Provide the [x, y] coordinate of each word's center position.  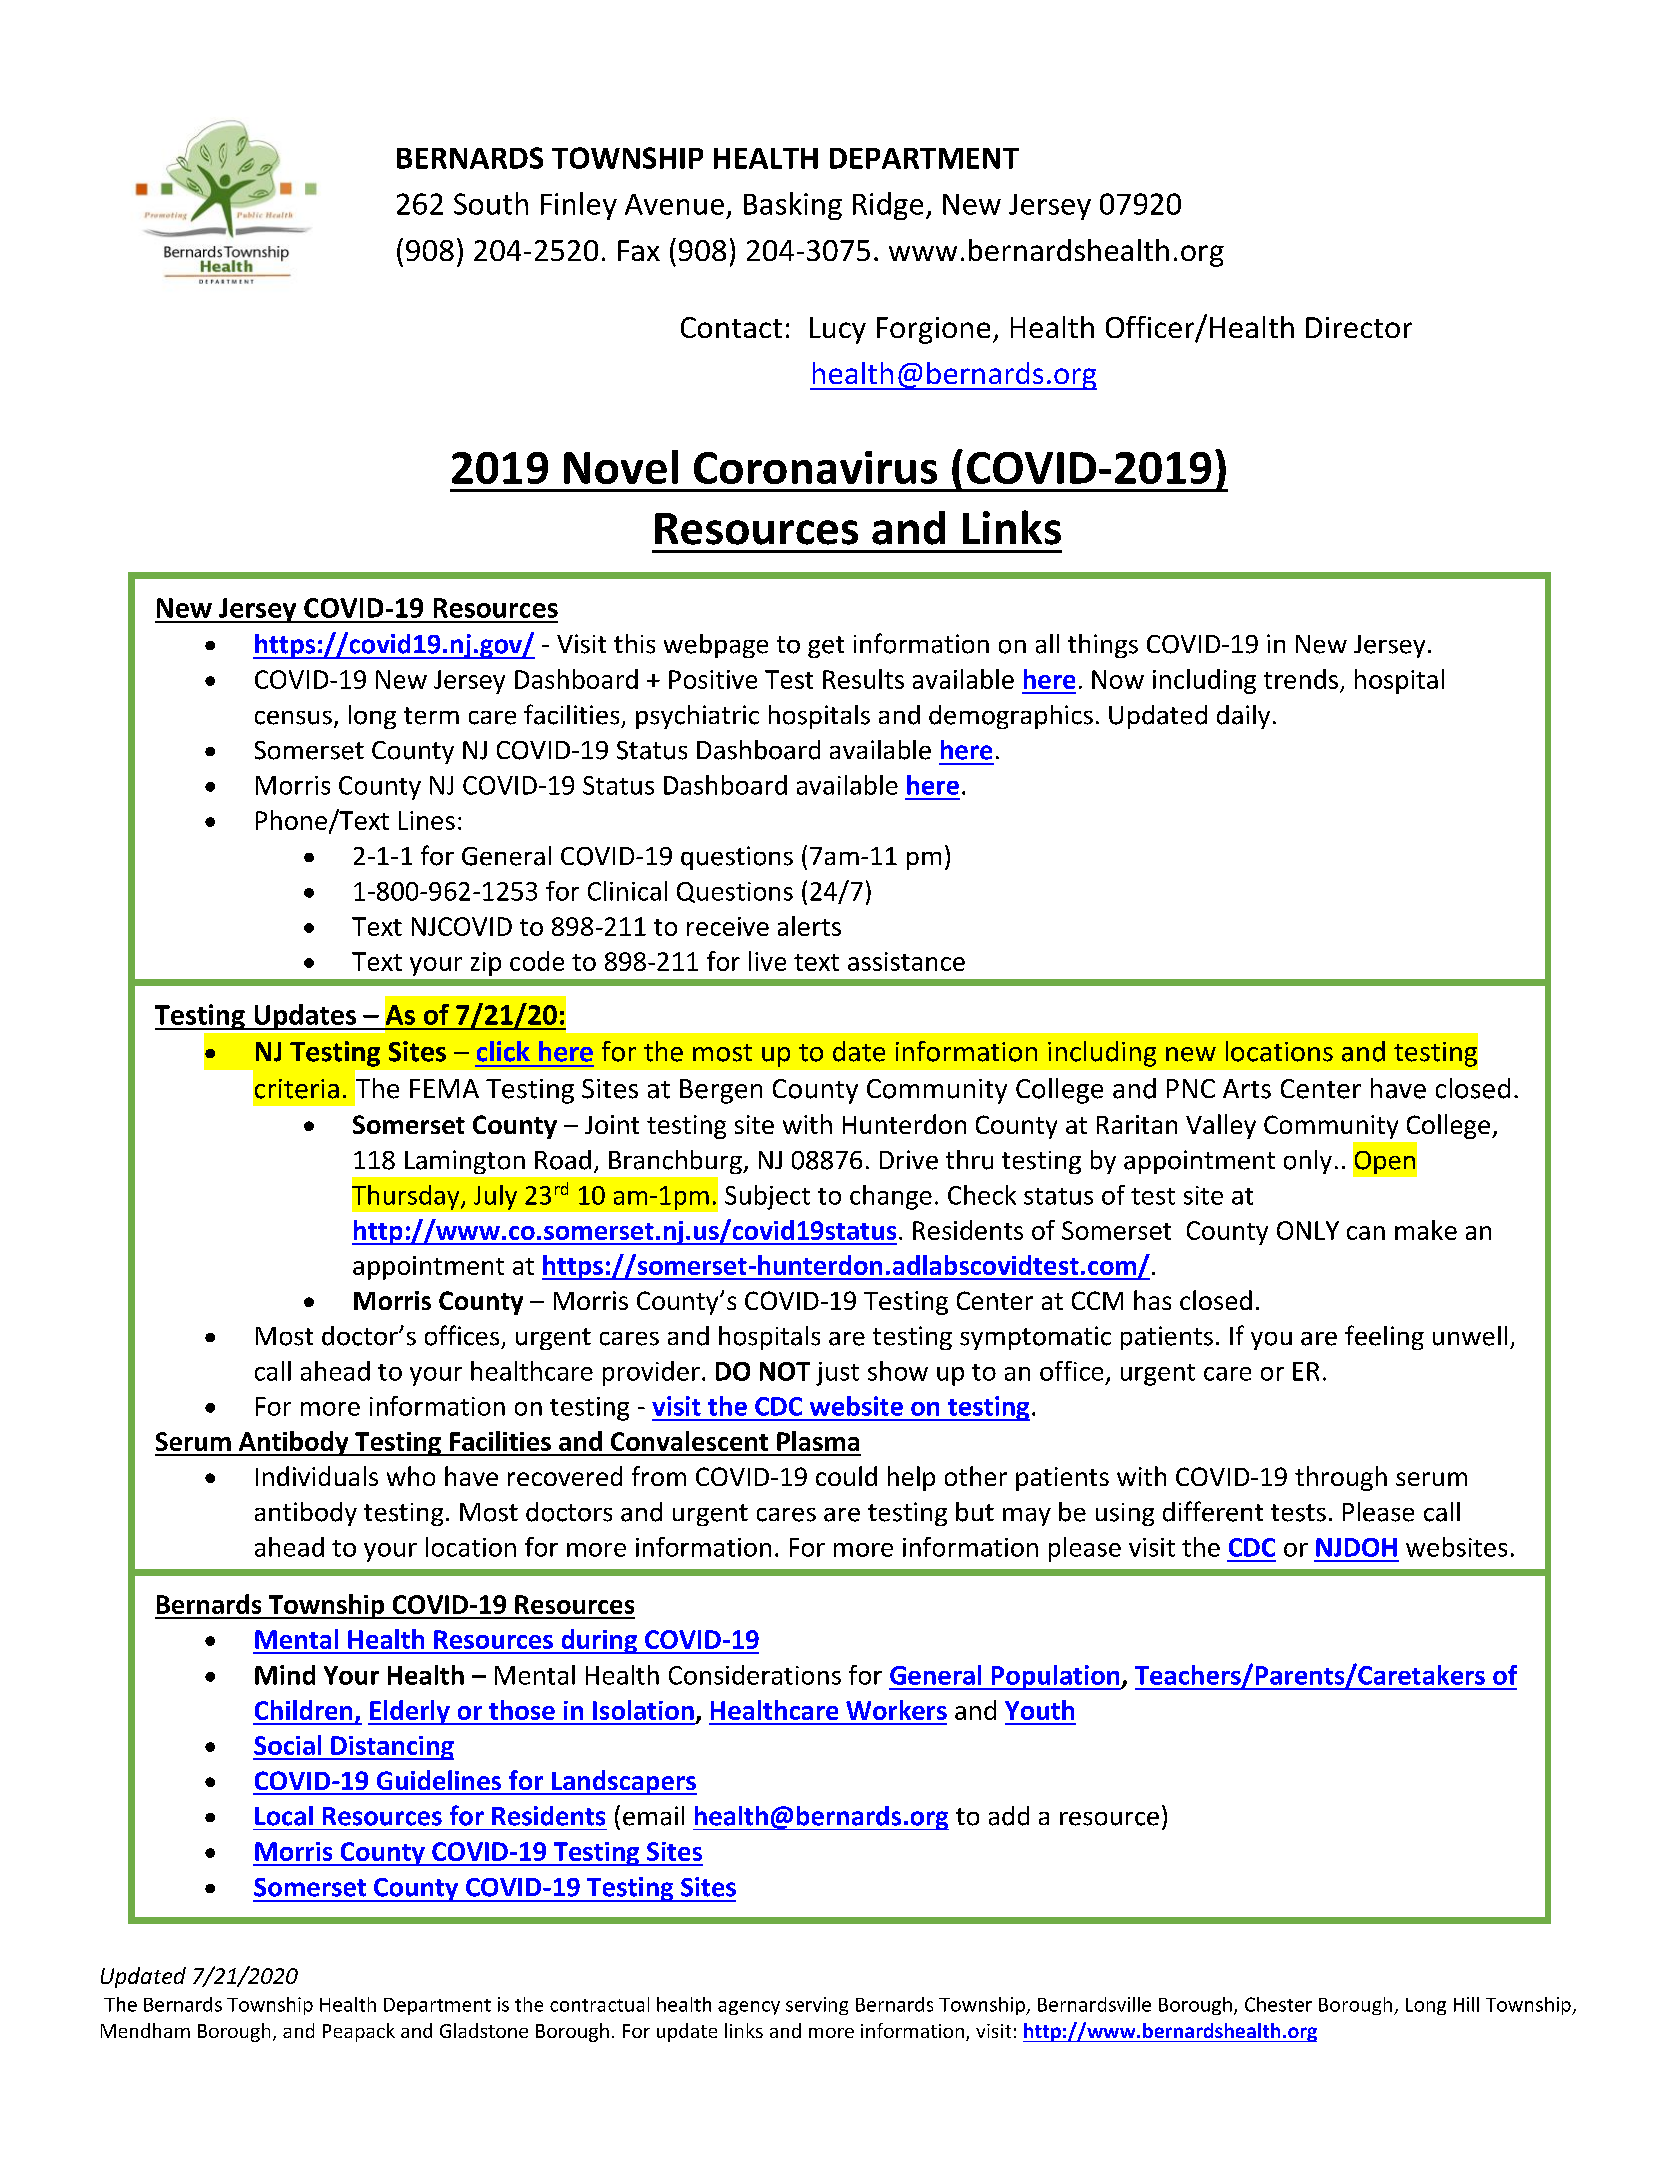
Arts [1247, 1089]
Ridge [888, 206]
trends [1301, 679]
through [1341, 1478]
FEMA [444, 1088]
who [411, 1476]
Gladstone [484, 2030]
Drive [909, 1160]
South [491, 203]
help [911, 1478]
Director [1359, 327]
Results [863, 679]
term [431, 716]
